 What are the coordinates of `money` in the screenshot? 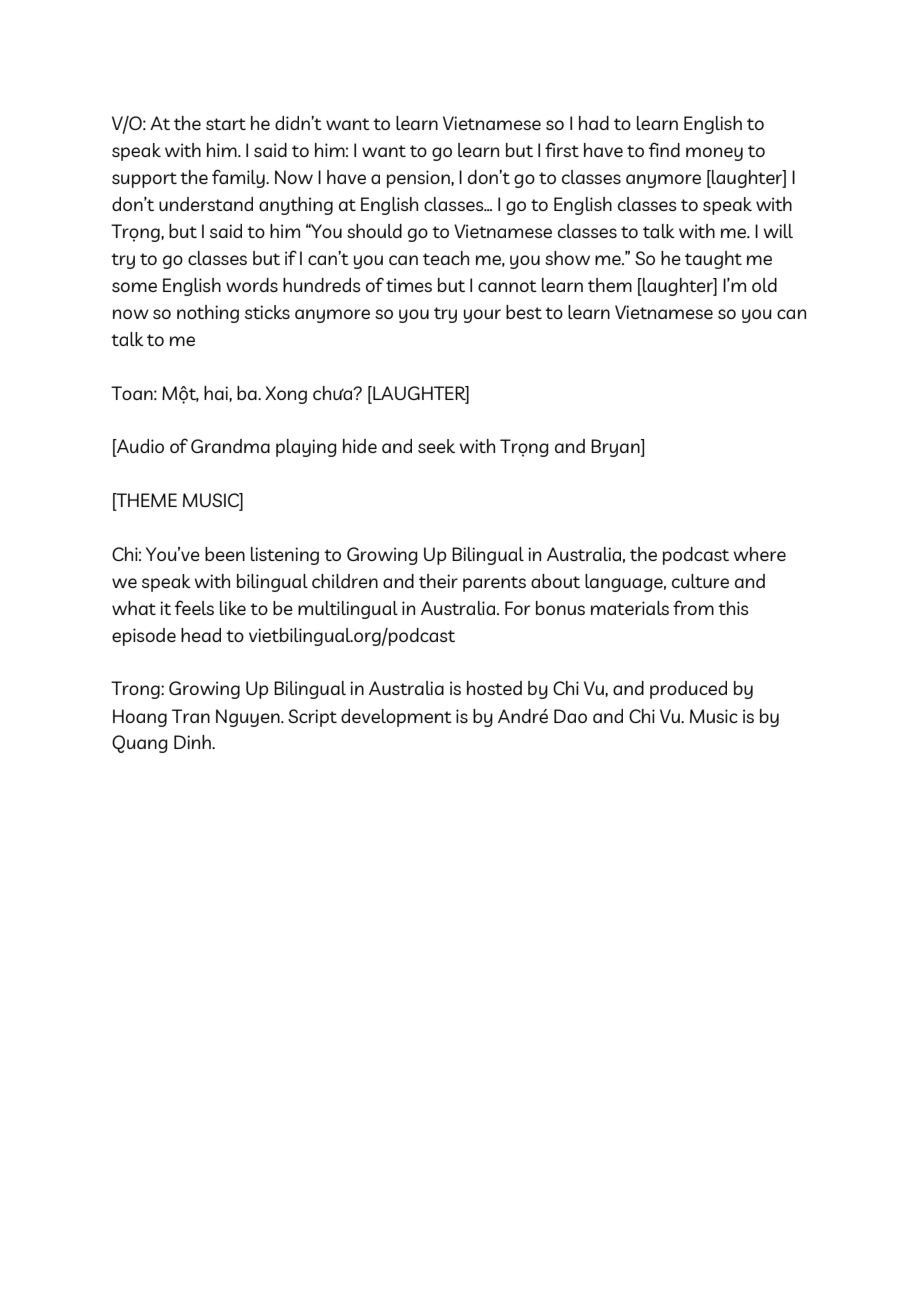 It's located at (714, 154).
